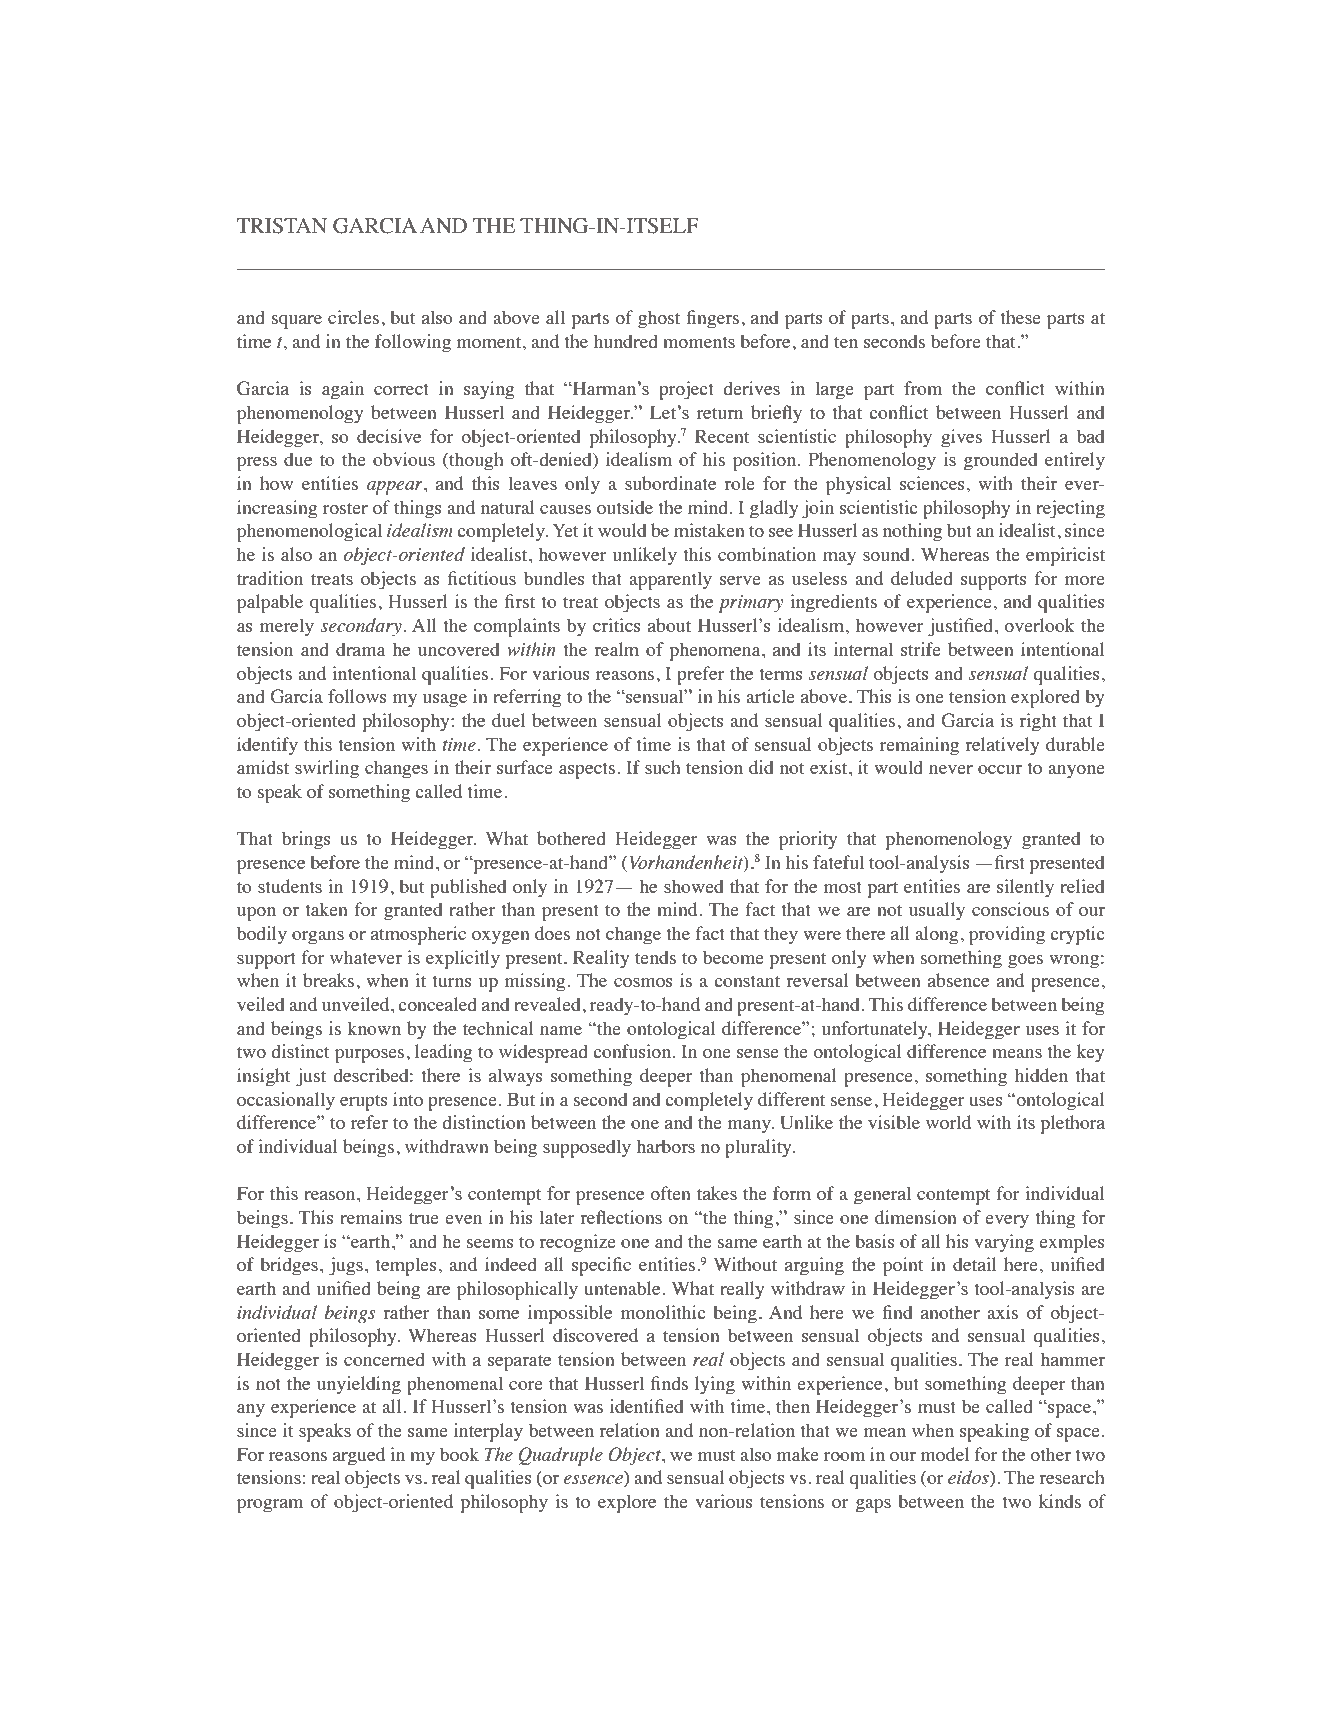 This image has width=1342, height=1736. What do you see at coordinates (1020, 317) in the image?
I see `these` at bounding box center [1020, 317].
